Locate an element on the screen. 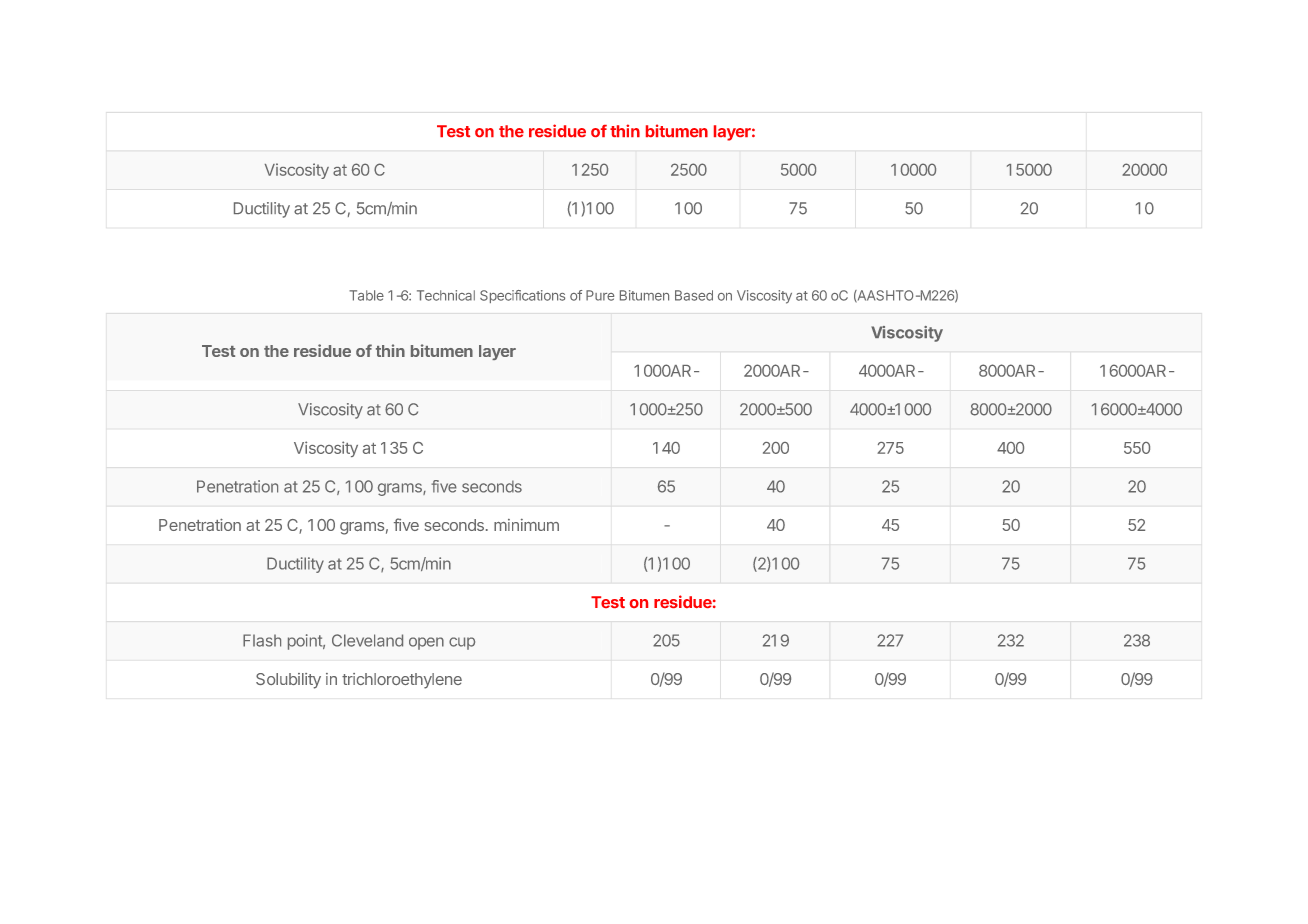 This screenshot has width=1308, height=924. Cleveland is located at coordinates (367, 640).
